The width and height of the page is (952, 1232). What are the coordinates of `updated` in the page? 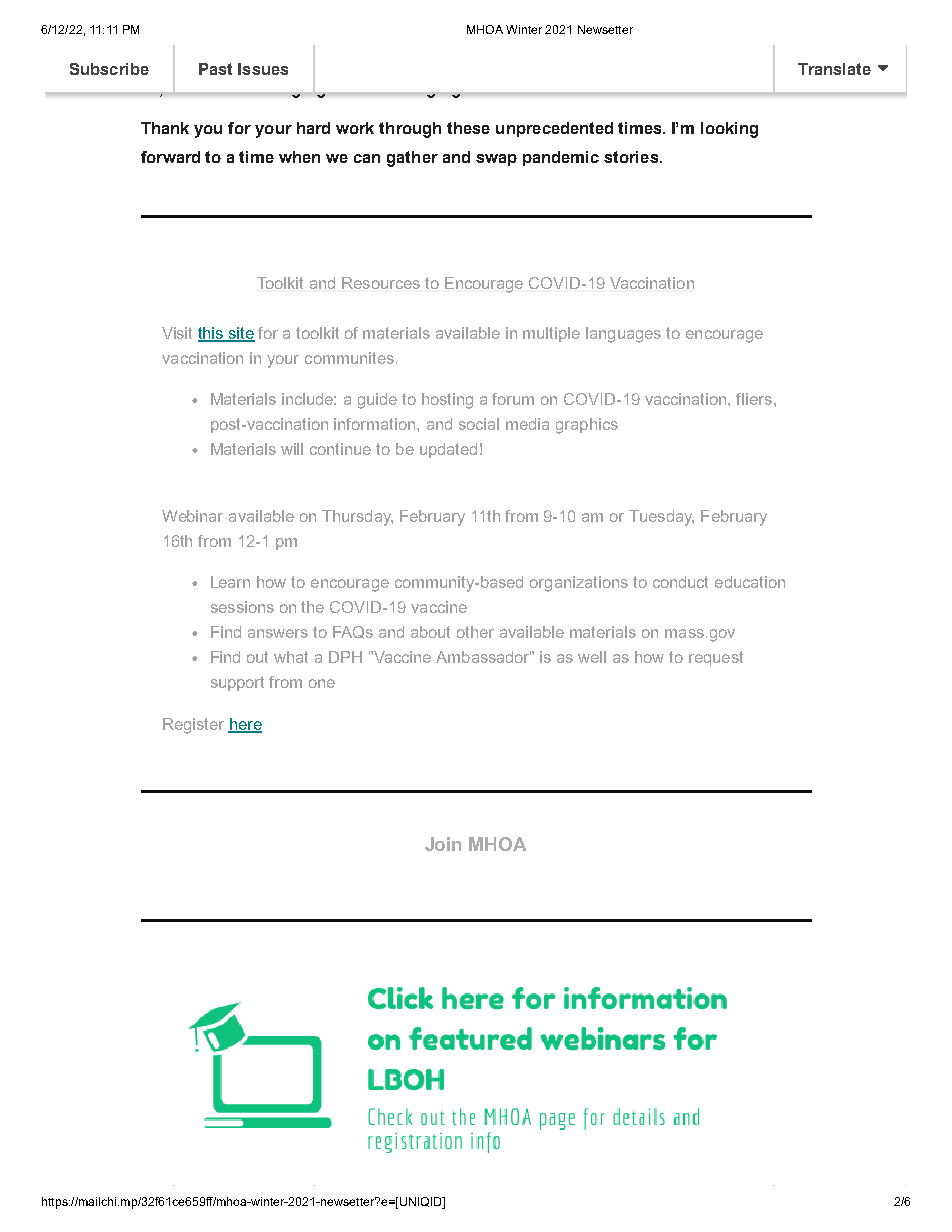 It's located at (448, 450).
